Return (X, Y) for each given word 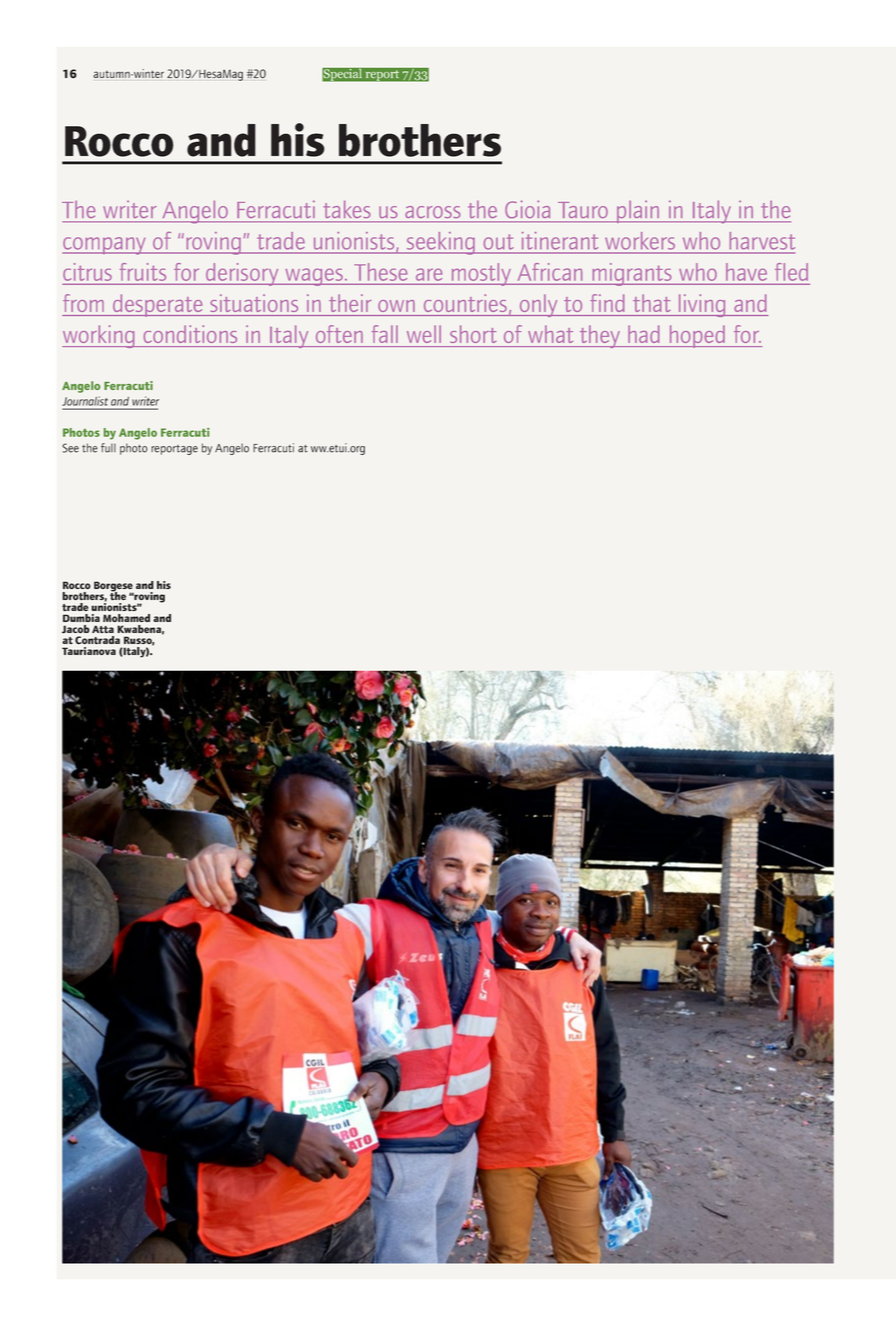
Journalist (85, 401)
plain (638, 211)
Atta (103, 629)
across (433, 212)
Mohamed (126, 618)
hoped (697, 336)
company (105, 246)
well (424, 334)
